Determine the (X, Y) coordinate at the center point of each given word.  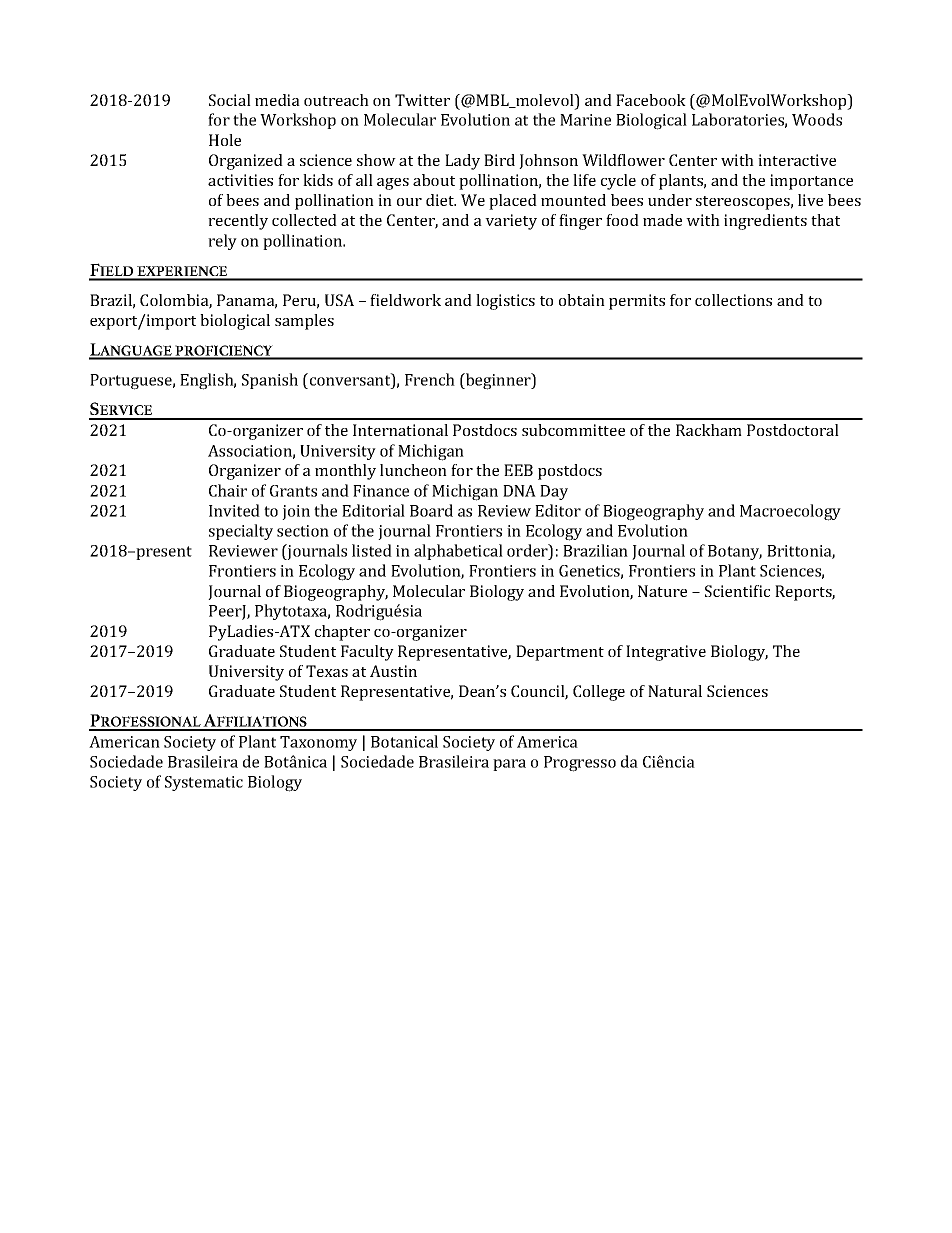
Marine (585, 120)
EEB (518, 470)
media (277, 100)
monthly (345, 472)
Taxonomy (318, 743)
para (509, 765)
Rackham (709, 430)
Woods (817, 119)
